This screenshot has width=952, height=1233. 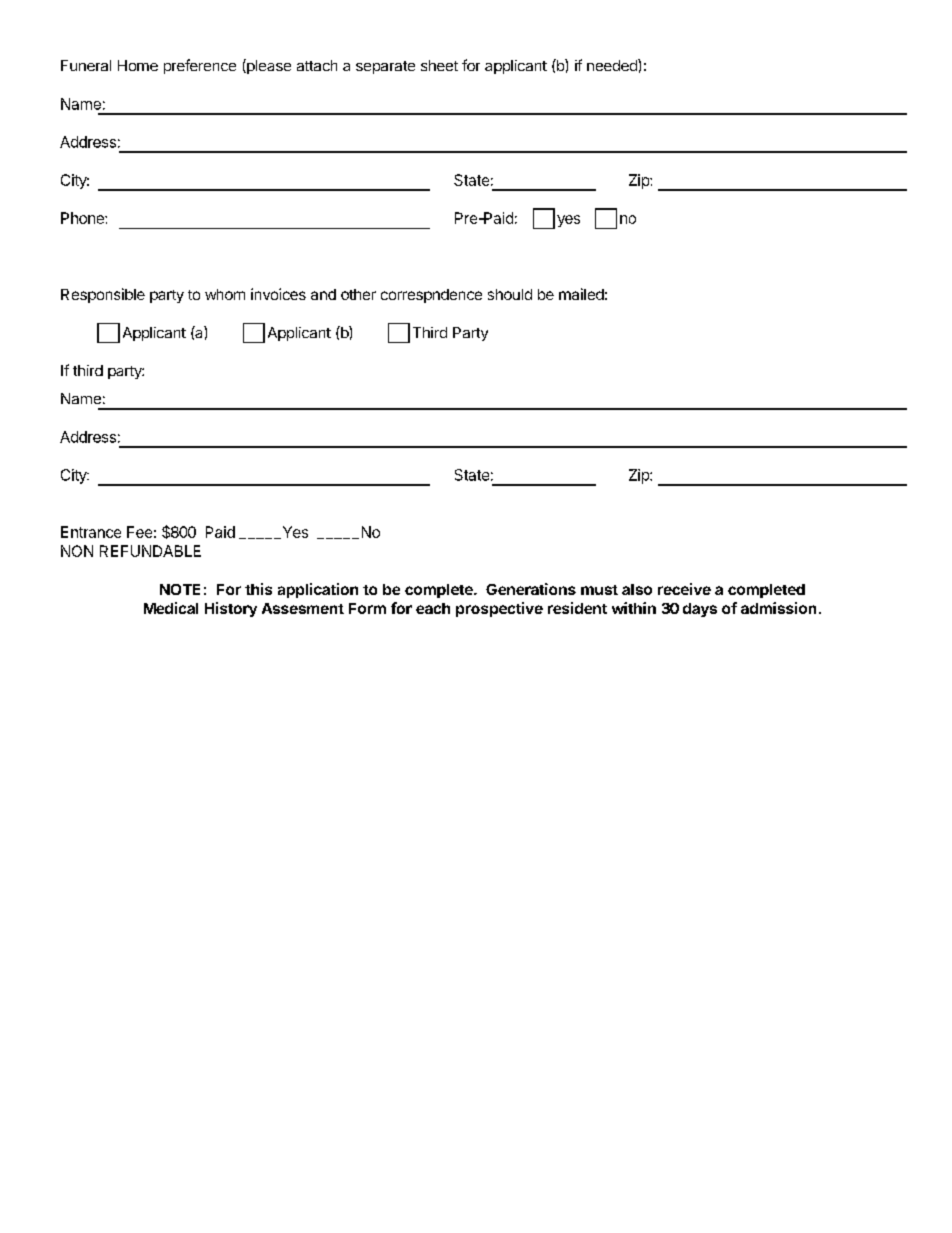 What do you see at coordinates (510, 294) in the screenshot?
I see `should` at bounding box center [510, 294].
